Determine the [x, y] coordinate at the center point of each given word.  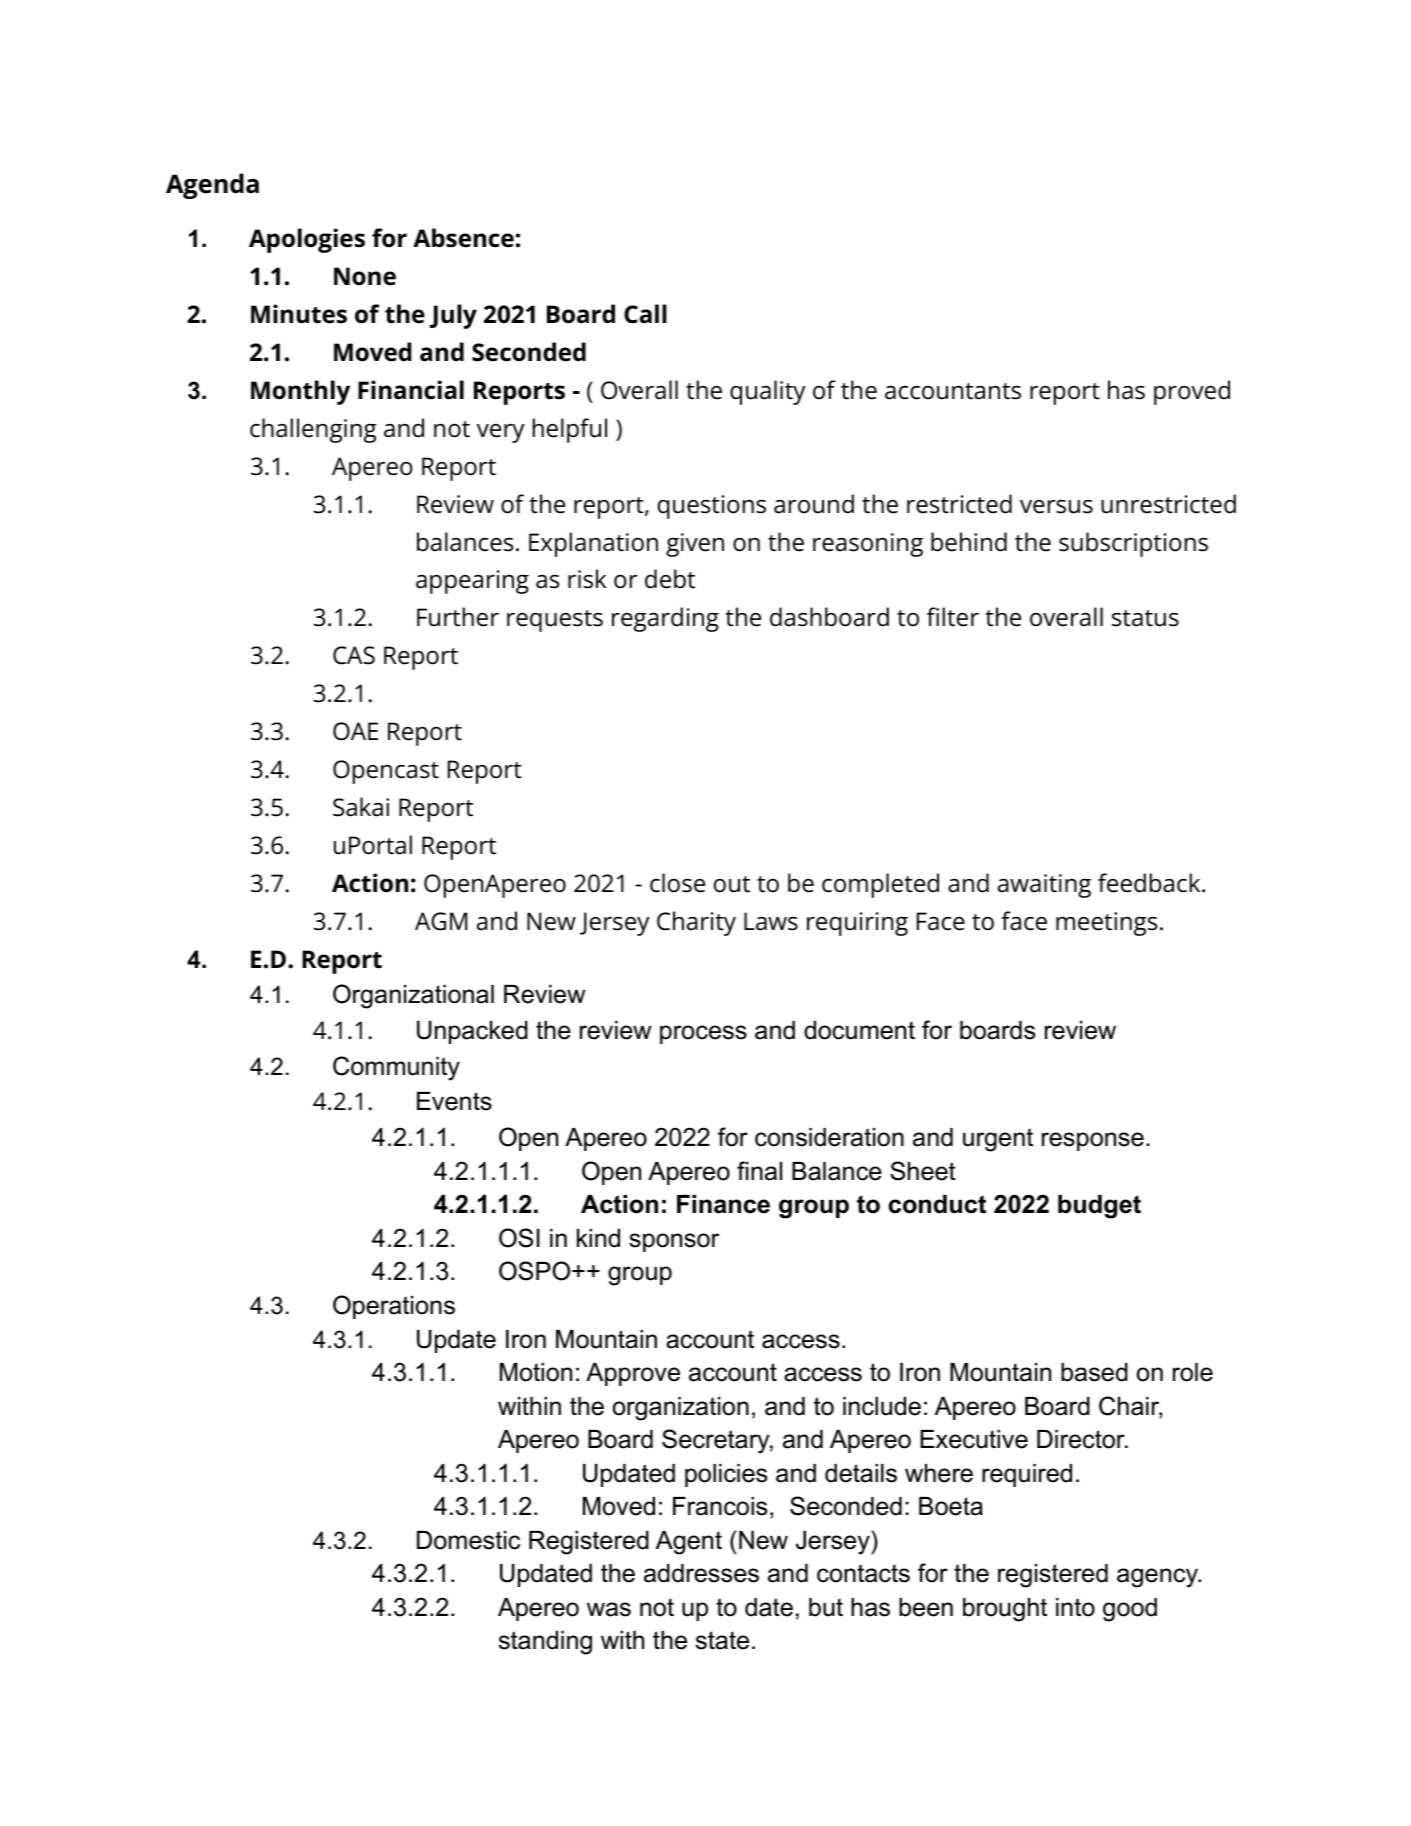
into [1075, 1607]
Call [645, 314]
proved [1192, 392]
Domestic [468, 1540]
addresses [701, 1573]
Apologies [307, 240]
